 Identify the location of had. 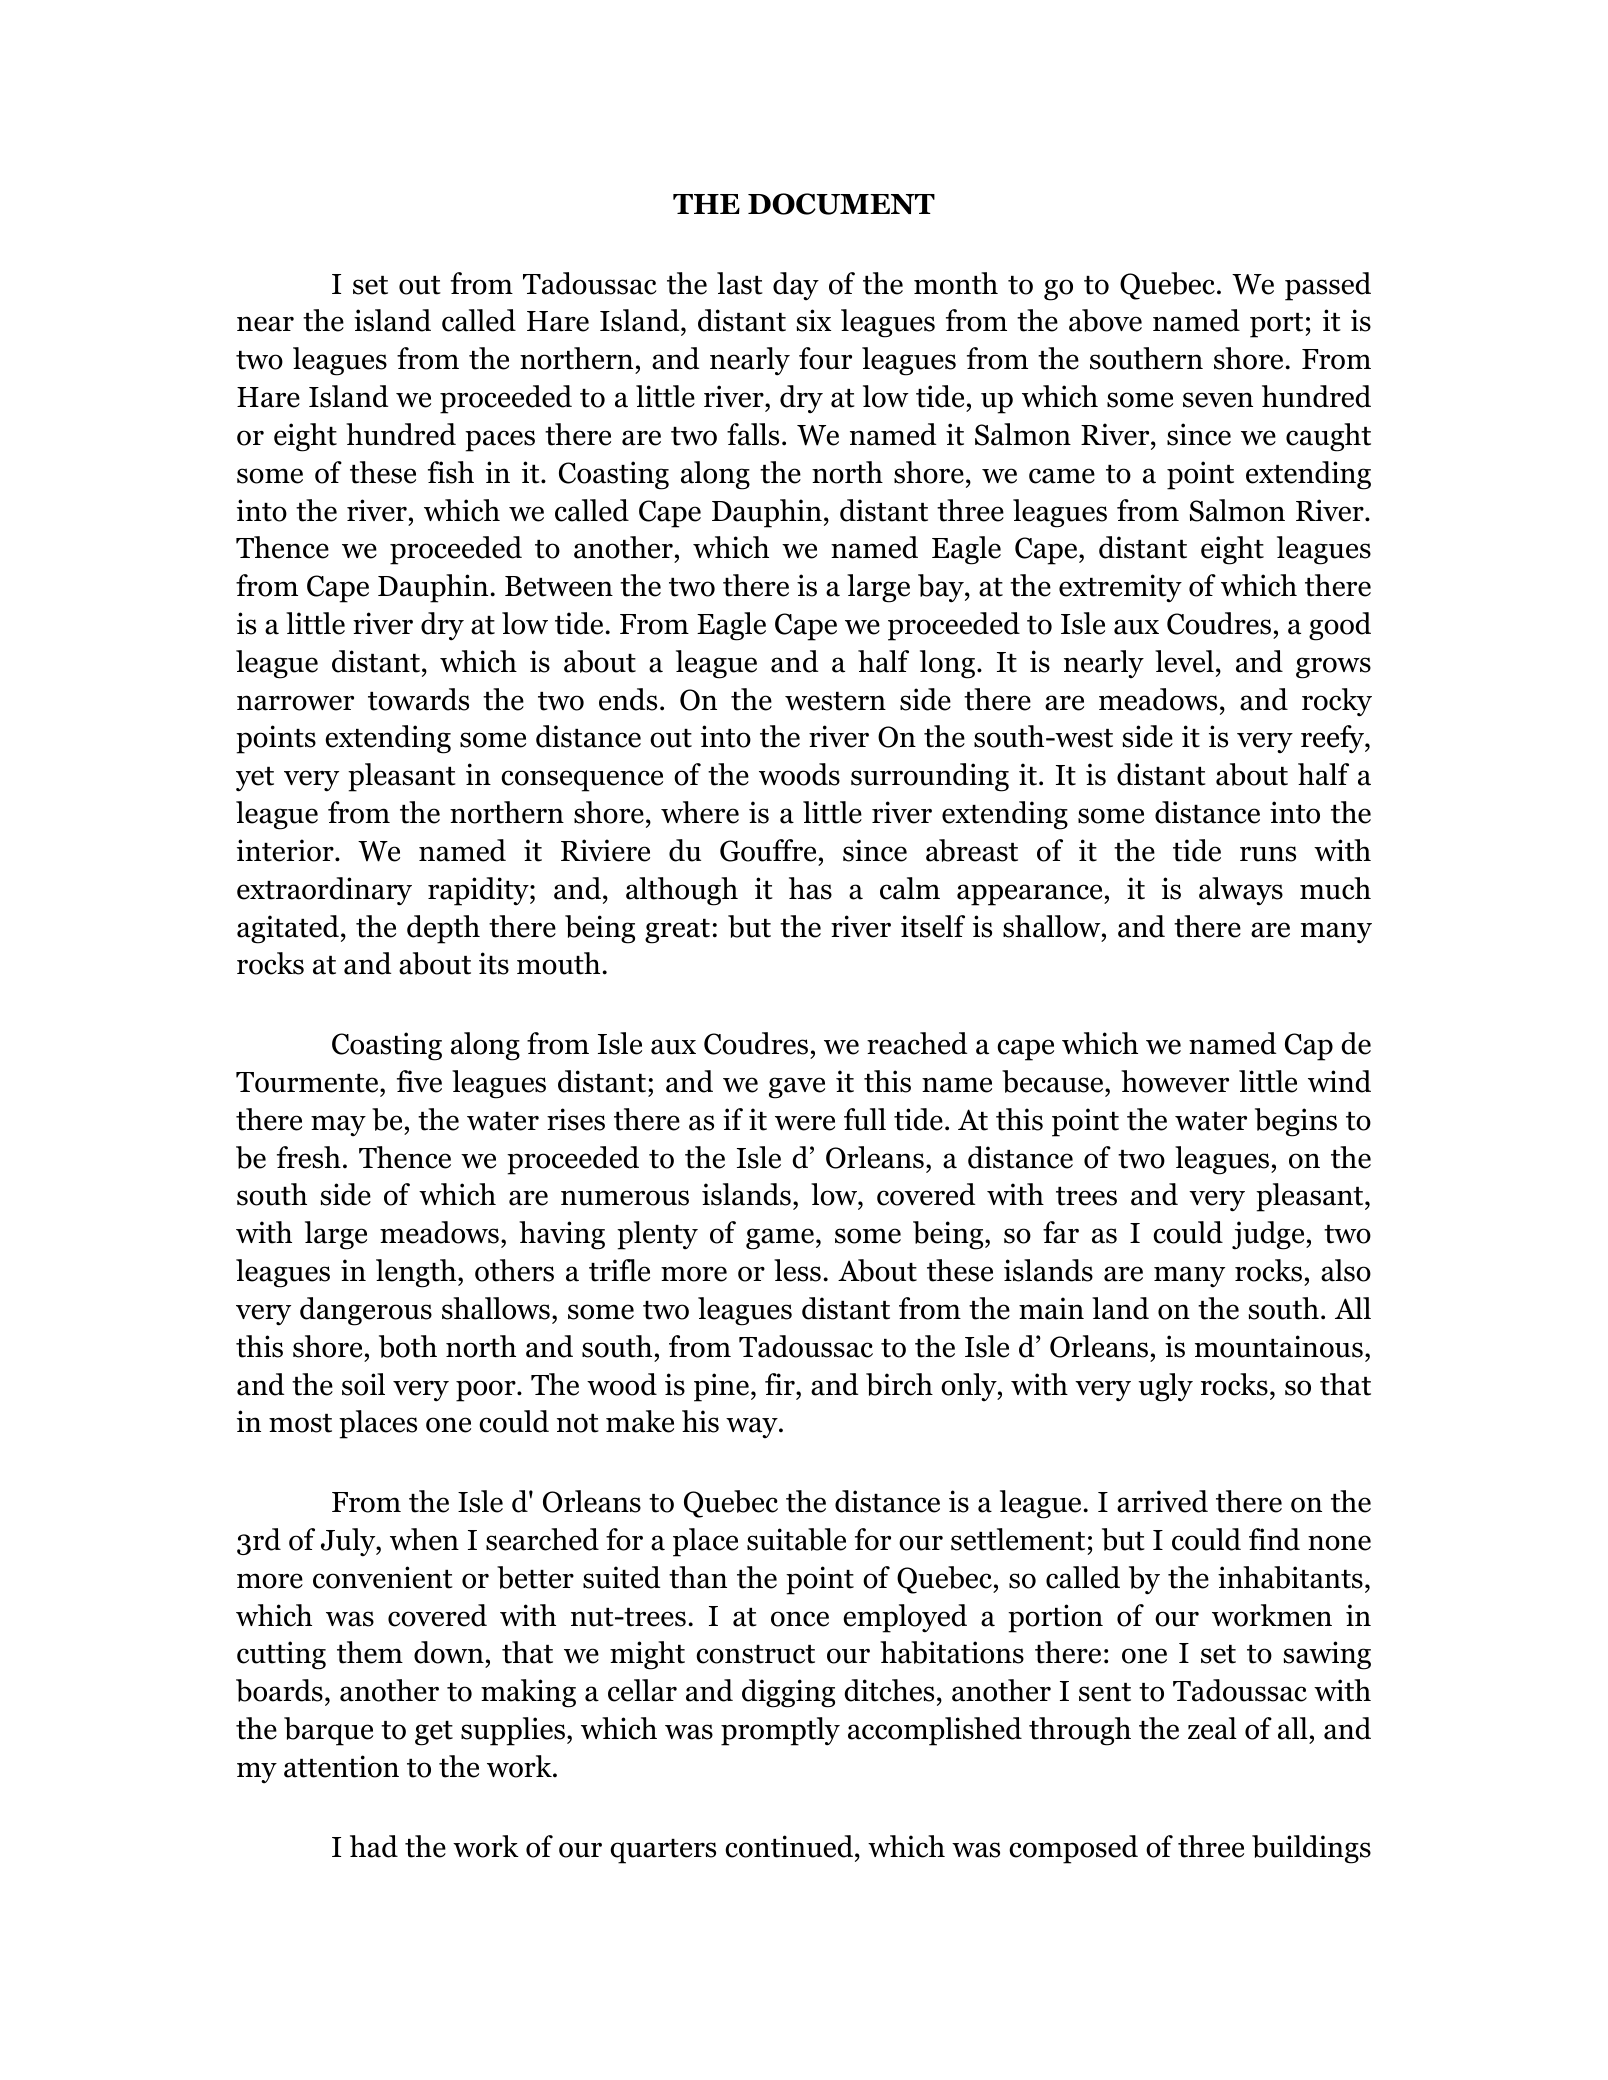
(374, 1846).
